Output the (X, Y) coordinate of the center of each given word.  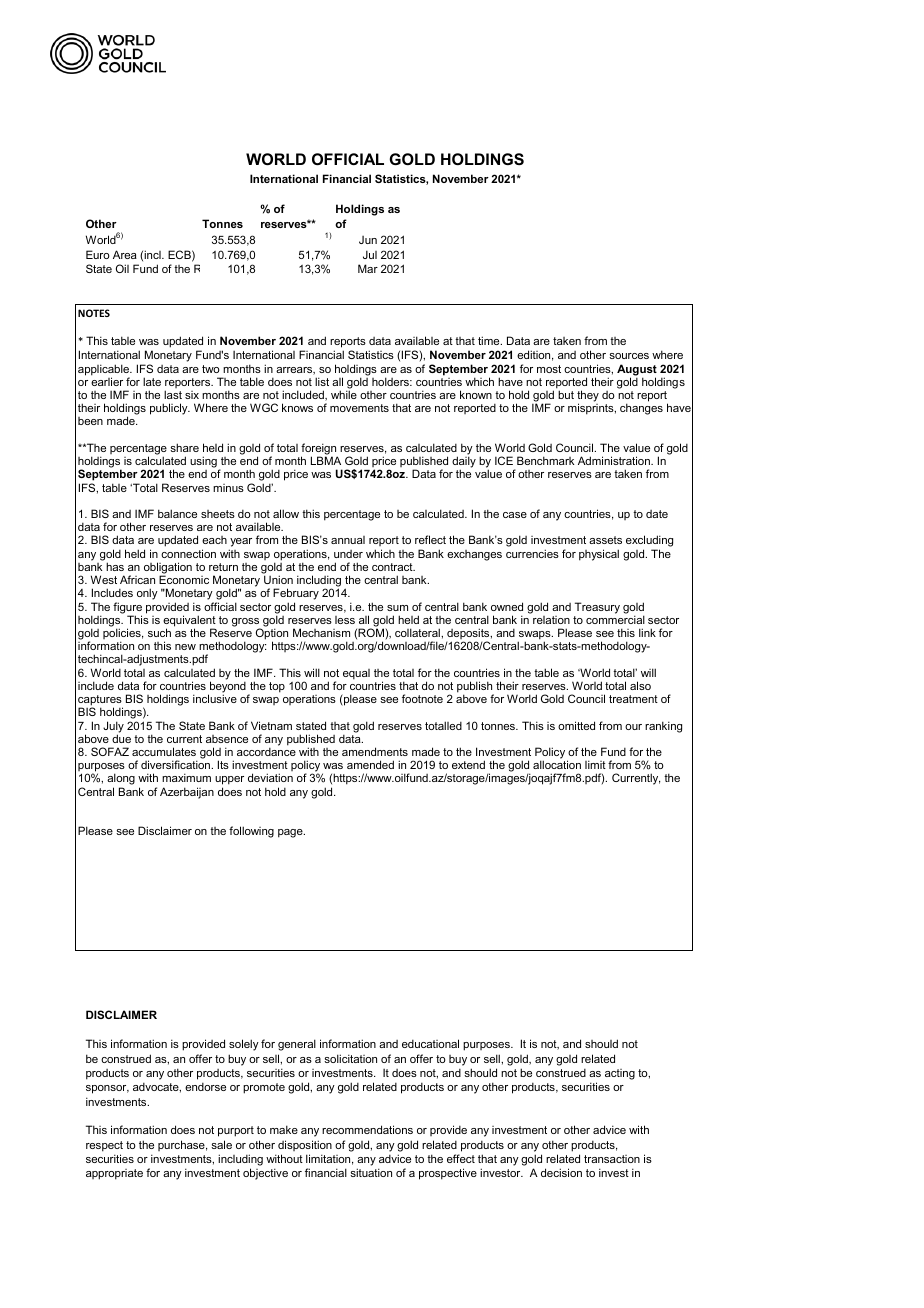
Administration (615, 460)
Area (125, 254)
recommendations (367, 1129)
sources (629, 356)
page (291, 833)
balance (177, 513)
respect (104, 1146)
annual (348, 540)
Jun (368, 240)
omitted (576, 725)
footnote (422, 698)
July (113, 728)
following (251, 832)
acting (620, 1074)
